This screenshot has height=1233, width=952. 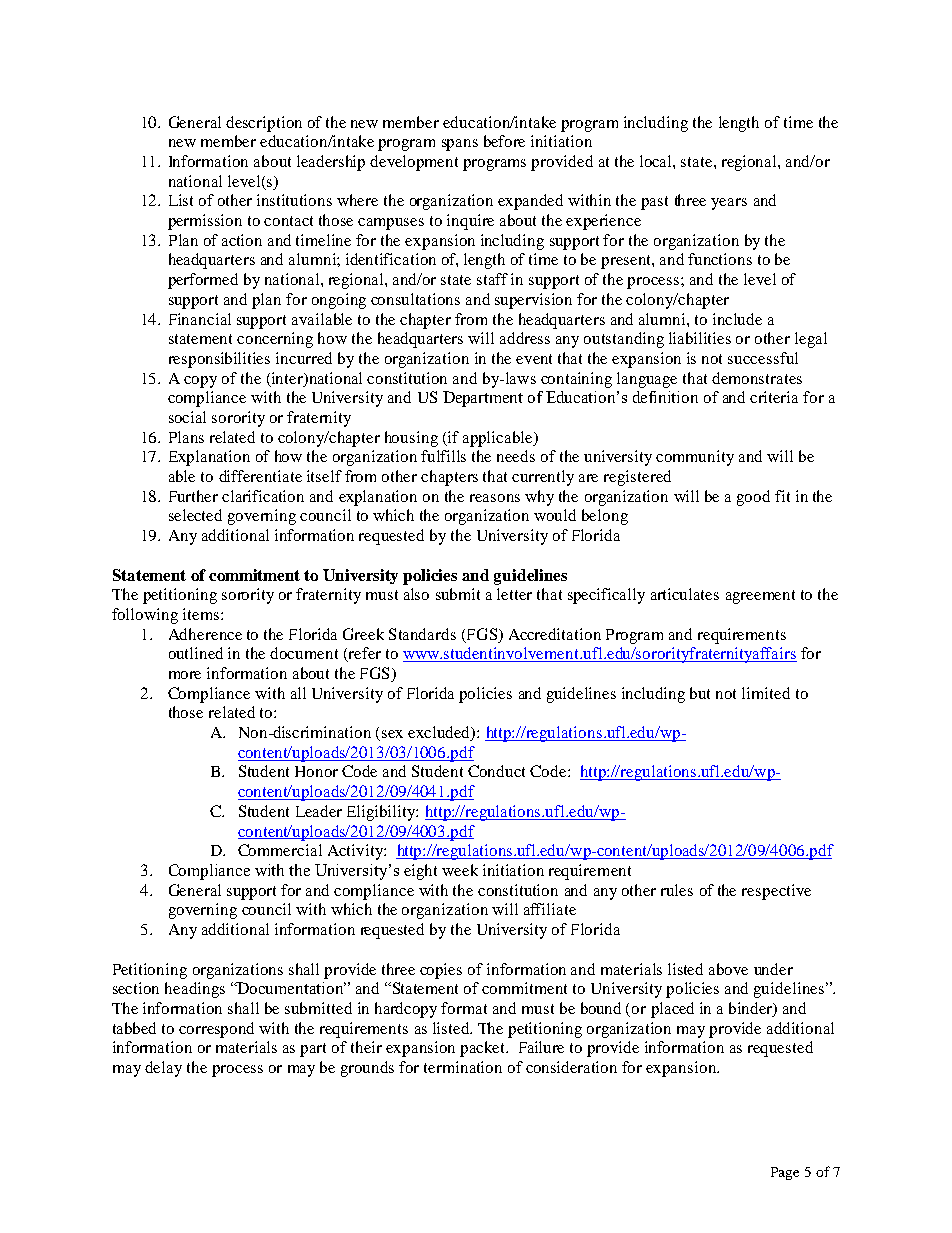 What do you see at coordinates (280, 850) in the screenshot?
I see `Commercial` at bounding box center [280, 850].
